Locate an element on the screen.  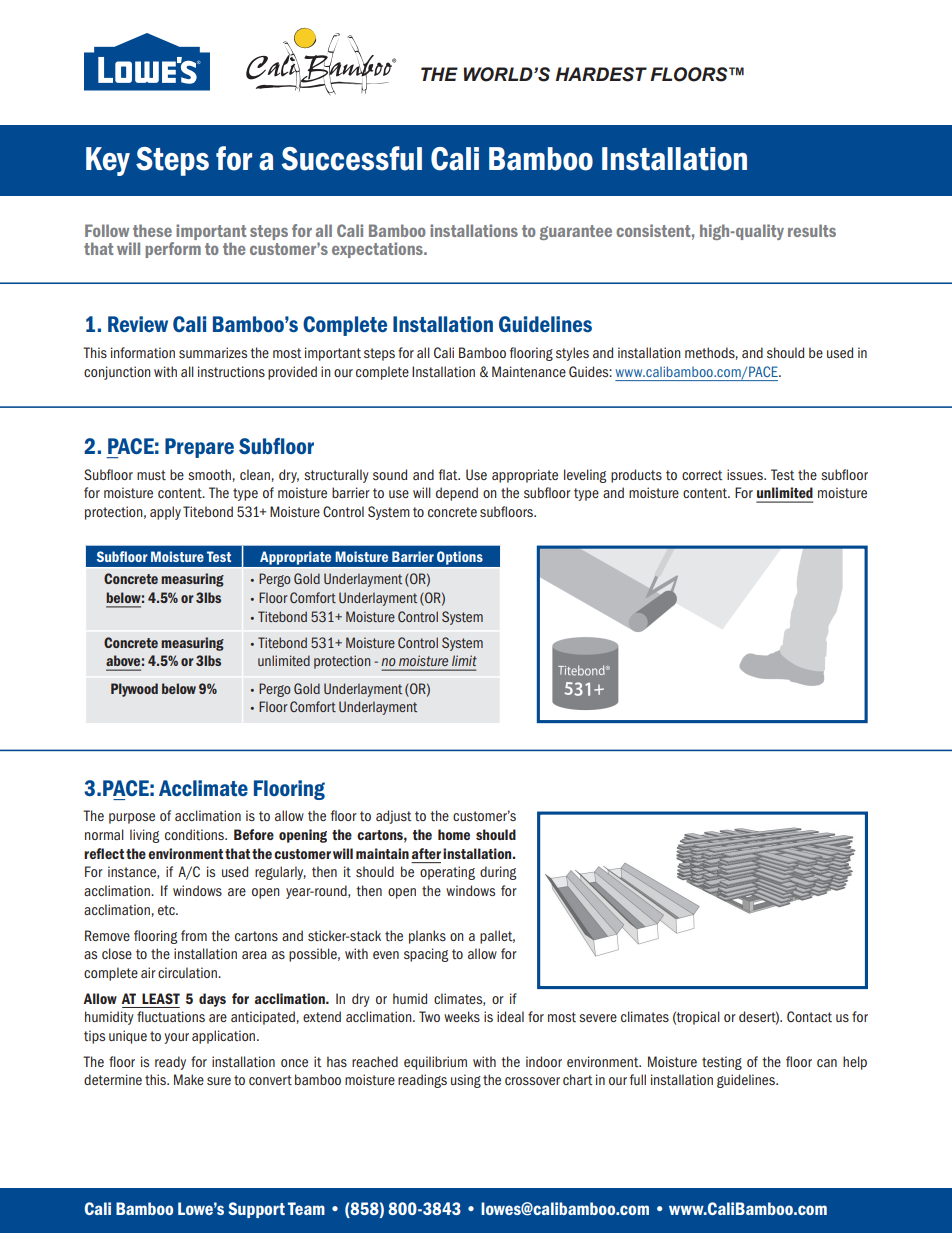
apply is located at coordinates (165, 513).
